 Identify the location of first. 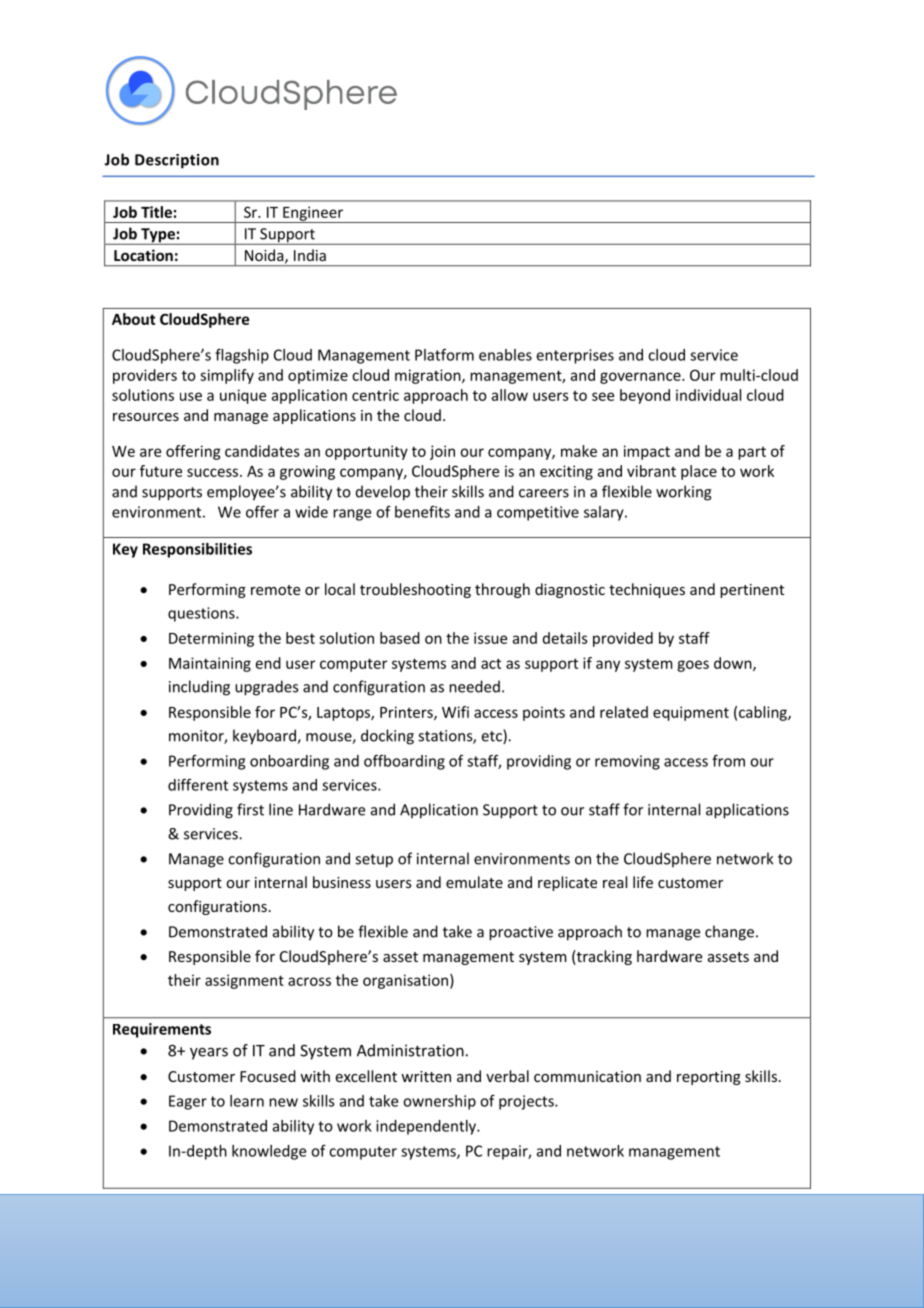
(250, 809).
